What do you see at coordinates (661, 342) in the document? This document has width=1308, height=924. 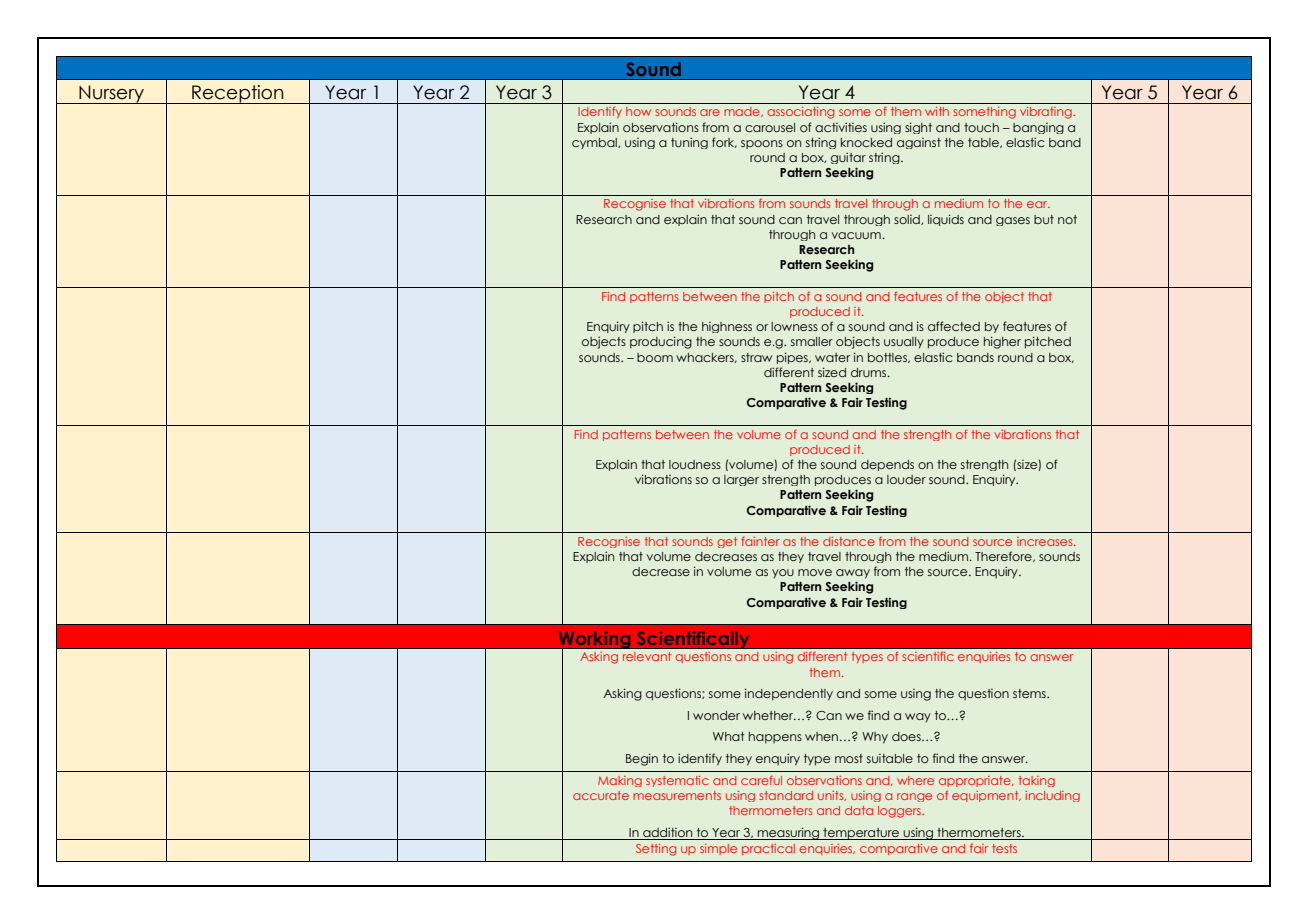 I see `producing` at bounding box center [661, 342].
